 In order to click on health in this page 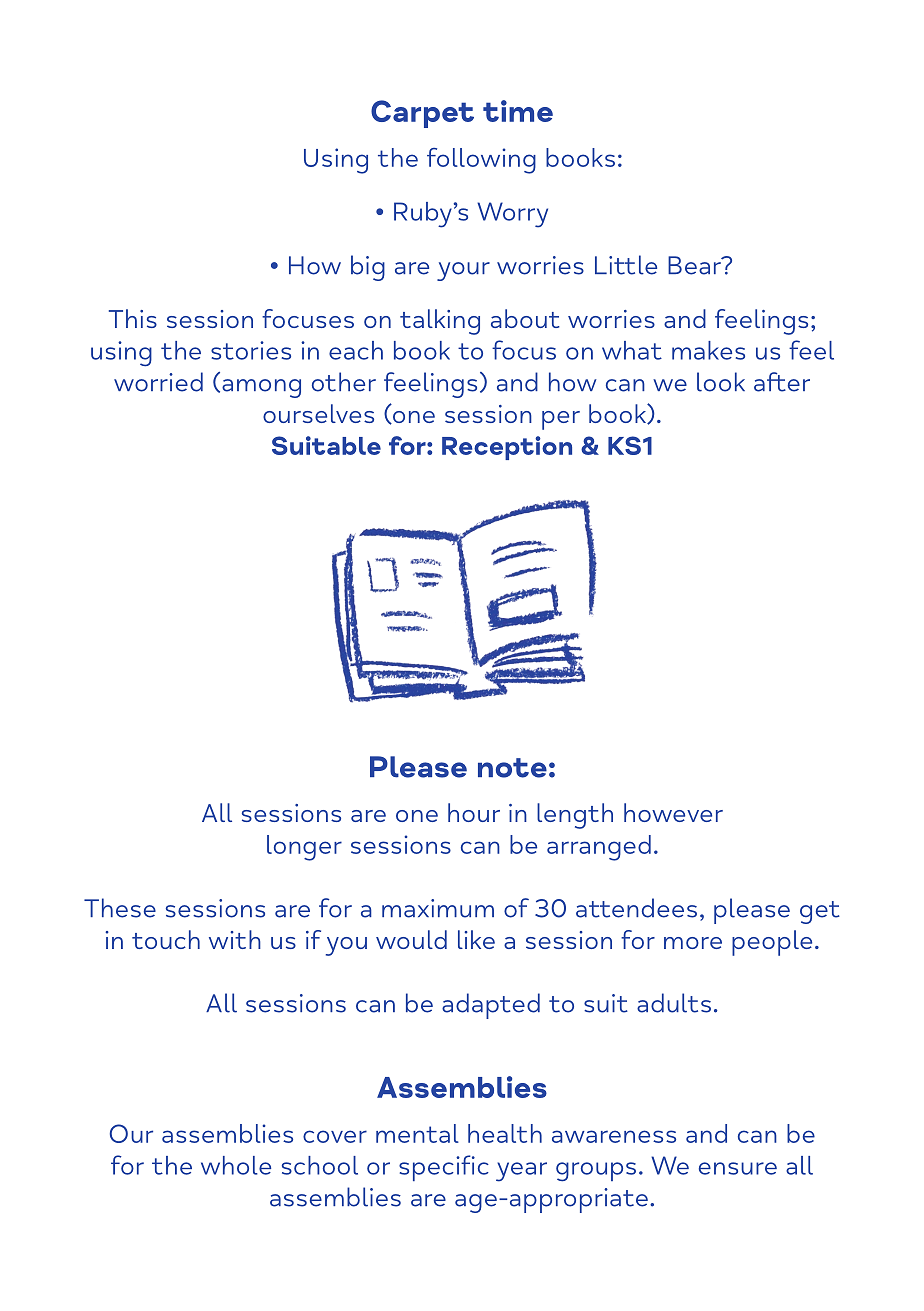, I will do `click(505, 1133)`.
